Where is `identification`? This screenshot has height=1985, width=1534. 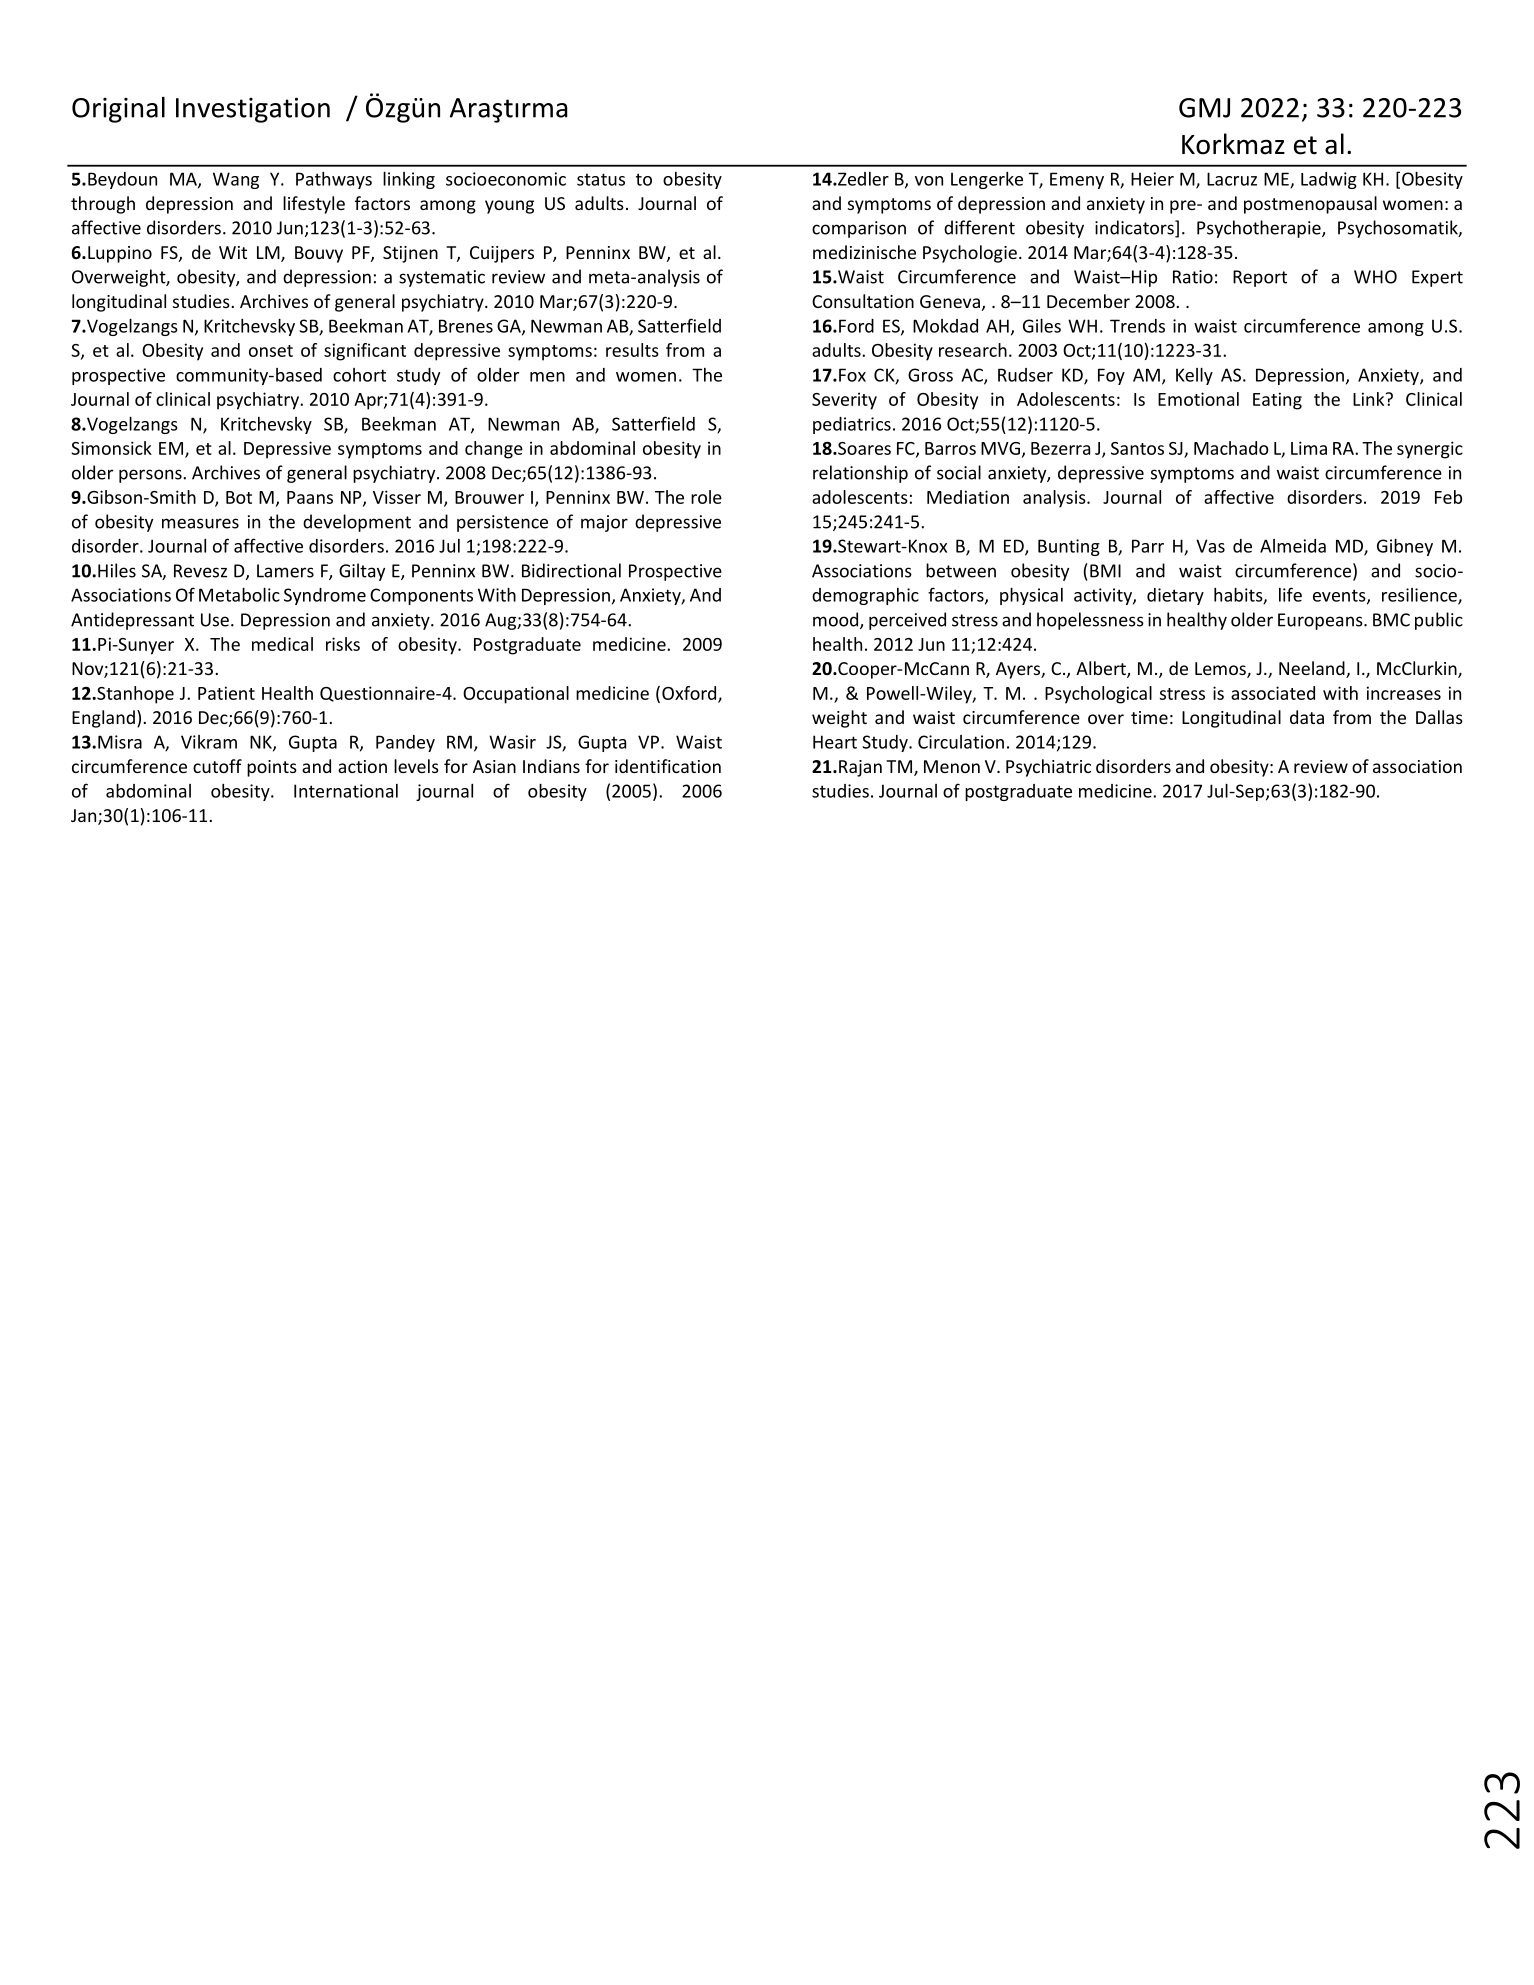
identification is located at coordinates (668, 766).
